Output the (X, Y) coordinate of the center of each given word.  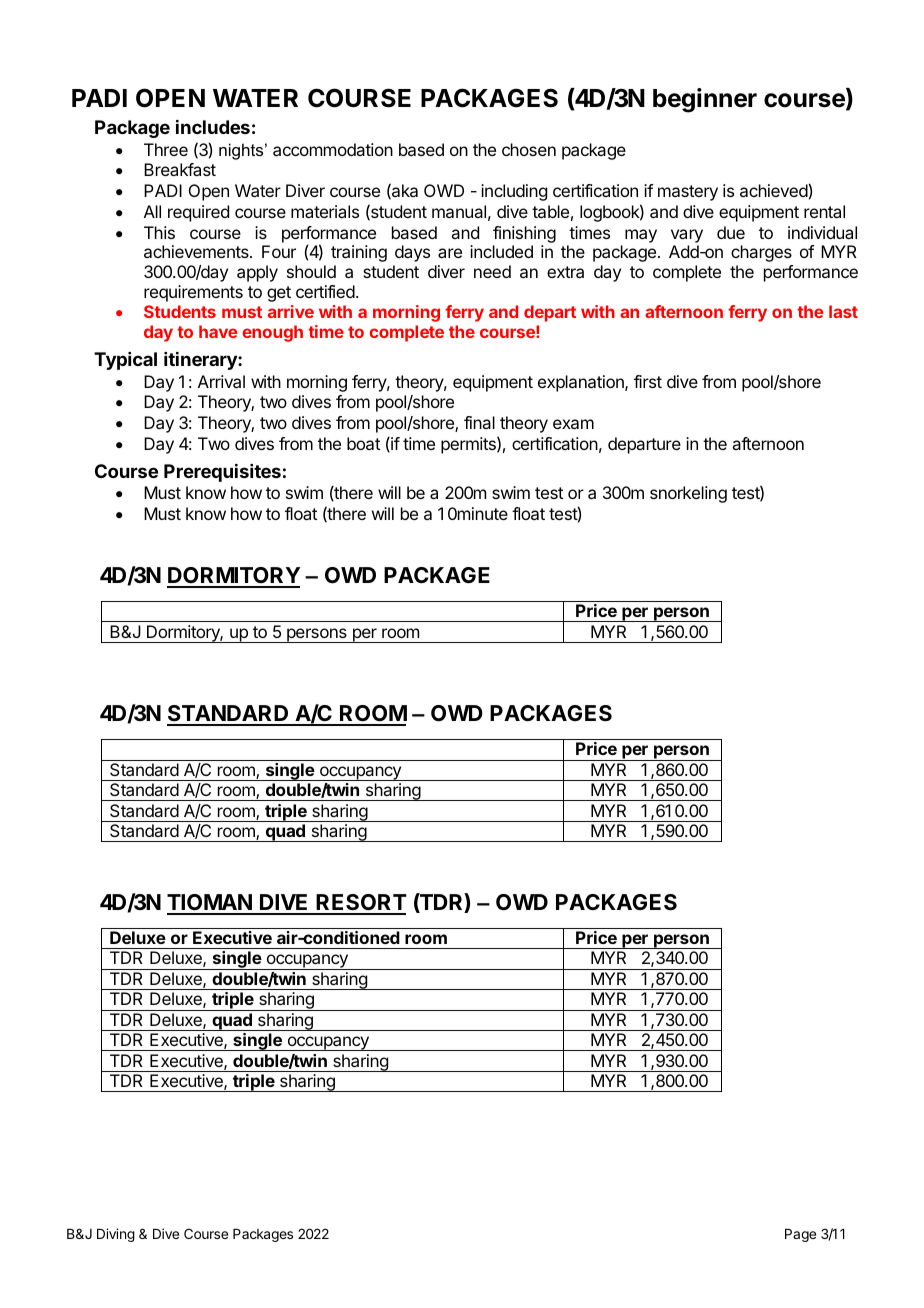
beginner (705, 100)
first (648, 381)
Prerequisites (222, 473)
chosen (529, 149)
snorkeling (688, 494)
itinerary (201, 361)
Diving (116, 1235)
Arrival (221, 381)
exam (573, 424)
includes (213, 127)
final (479, 422)
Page (800, 1235)
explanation (582, 383)
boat (363, 443)
